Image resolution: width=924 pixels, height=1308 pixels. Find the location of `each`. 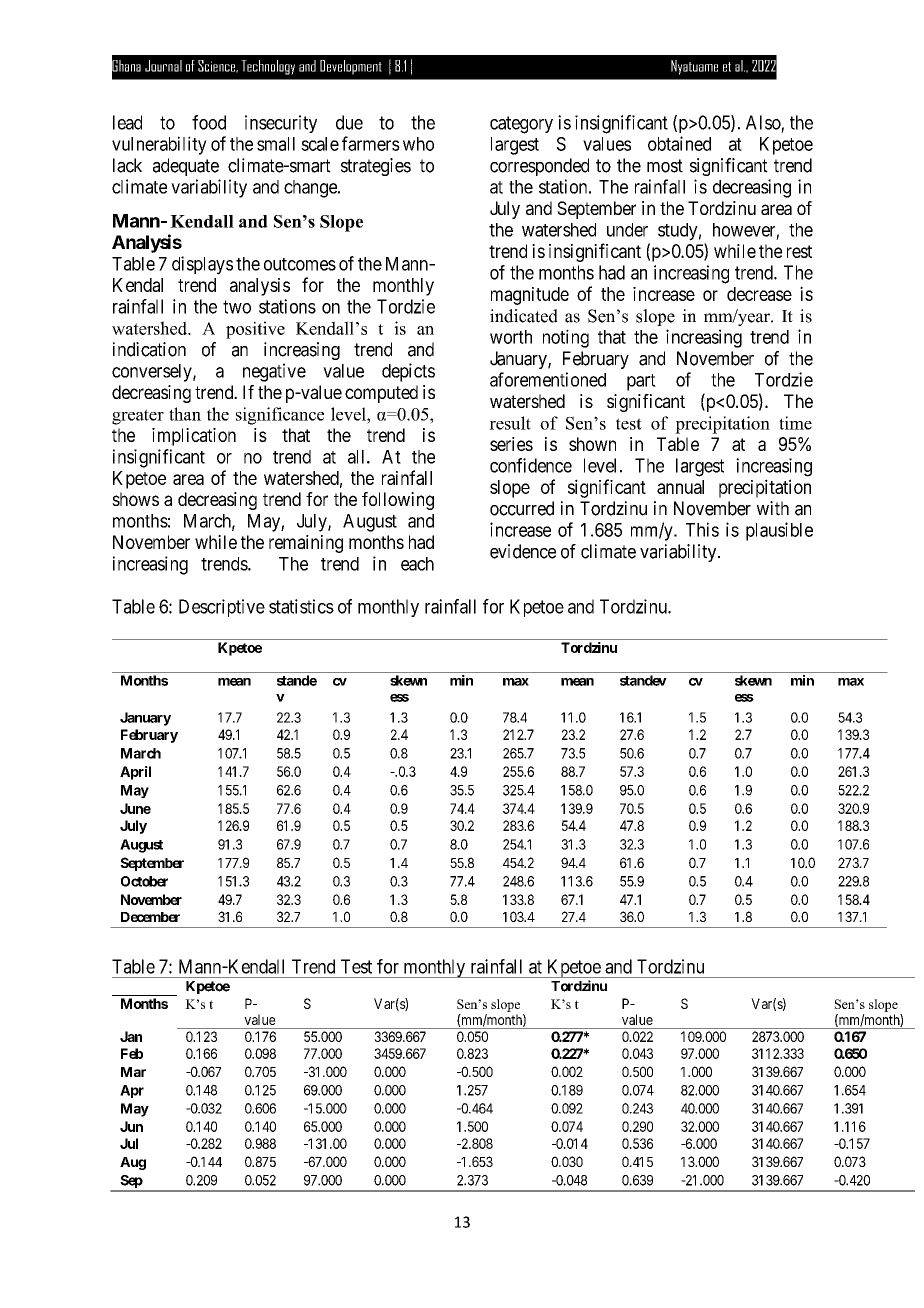

each is located at coordinates (417, 564).
